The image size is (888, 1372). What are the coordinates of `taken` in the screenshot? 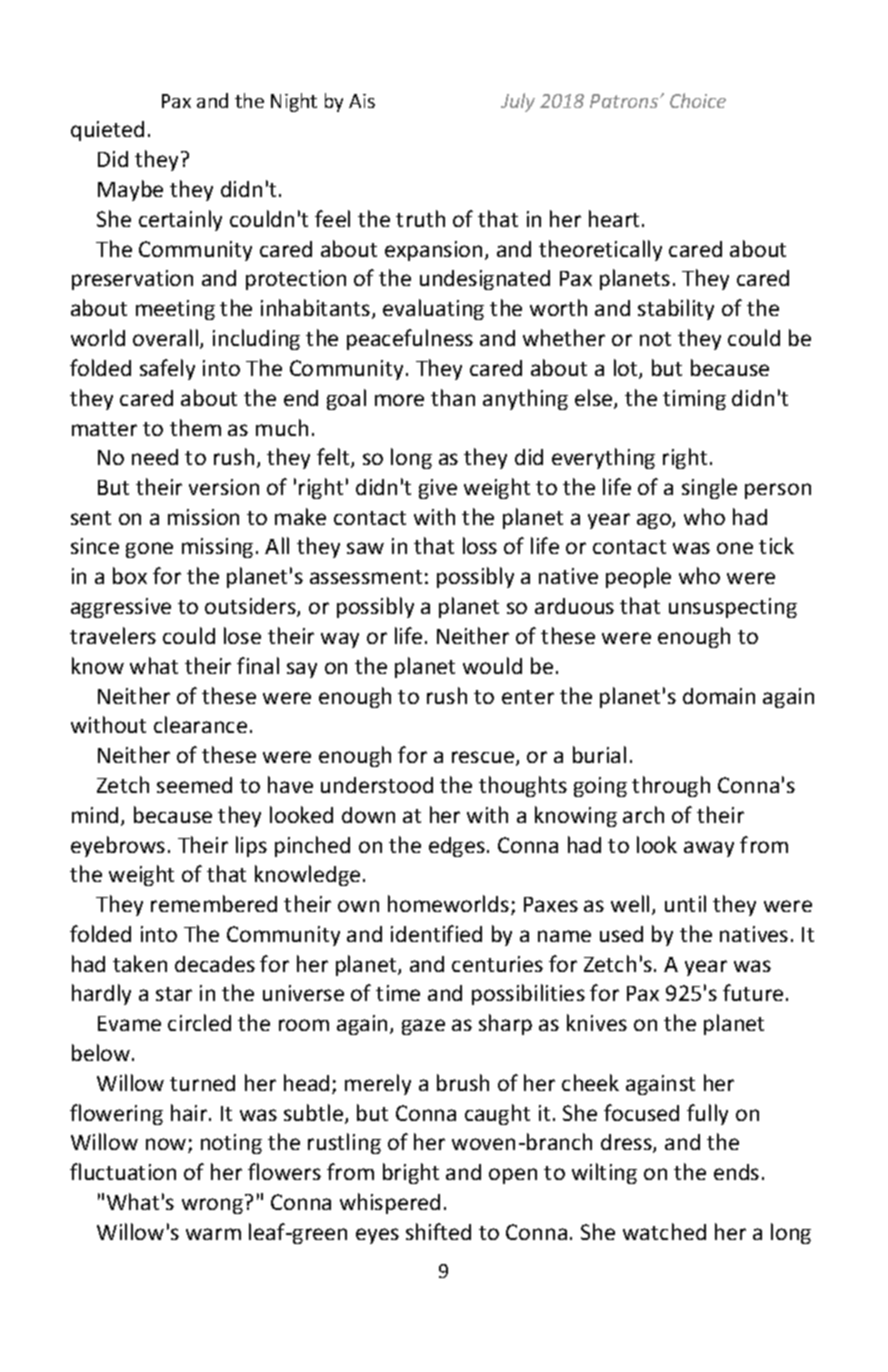 It's located at (140, 963).
